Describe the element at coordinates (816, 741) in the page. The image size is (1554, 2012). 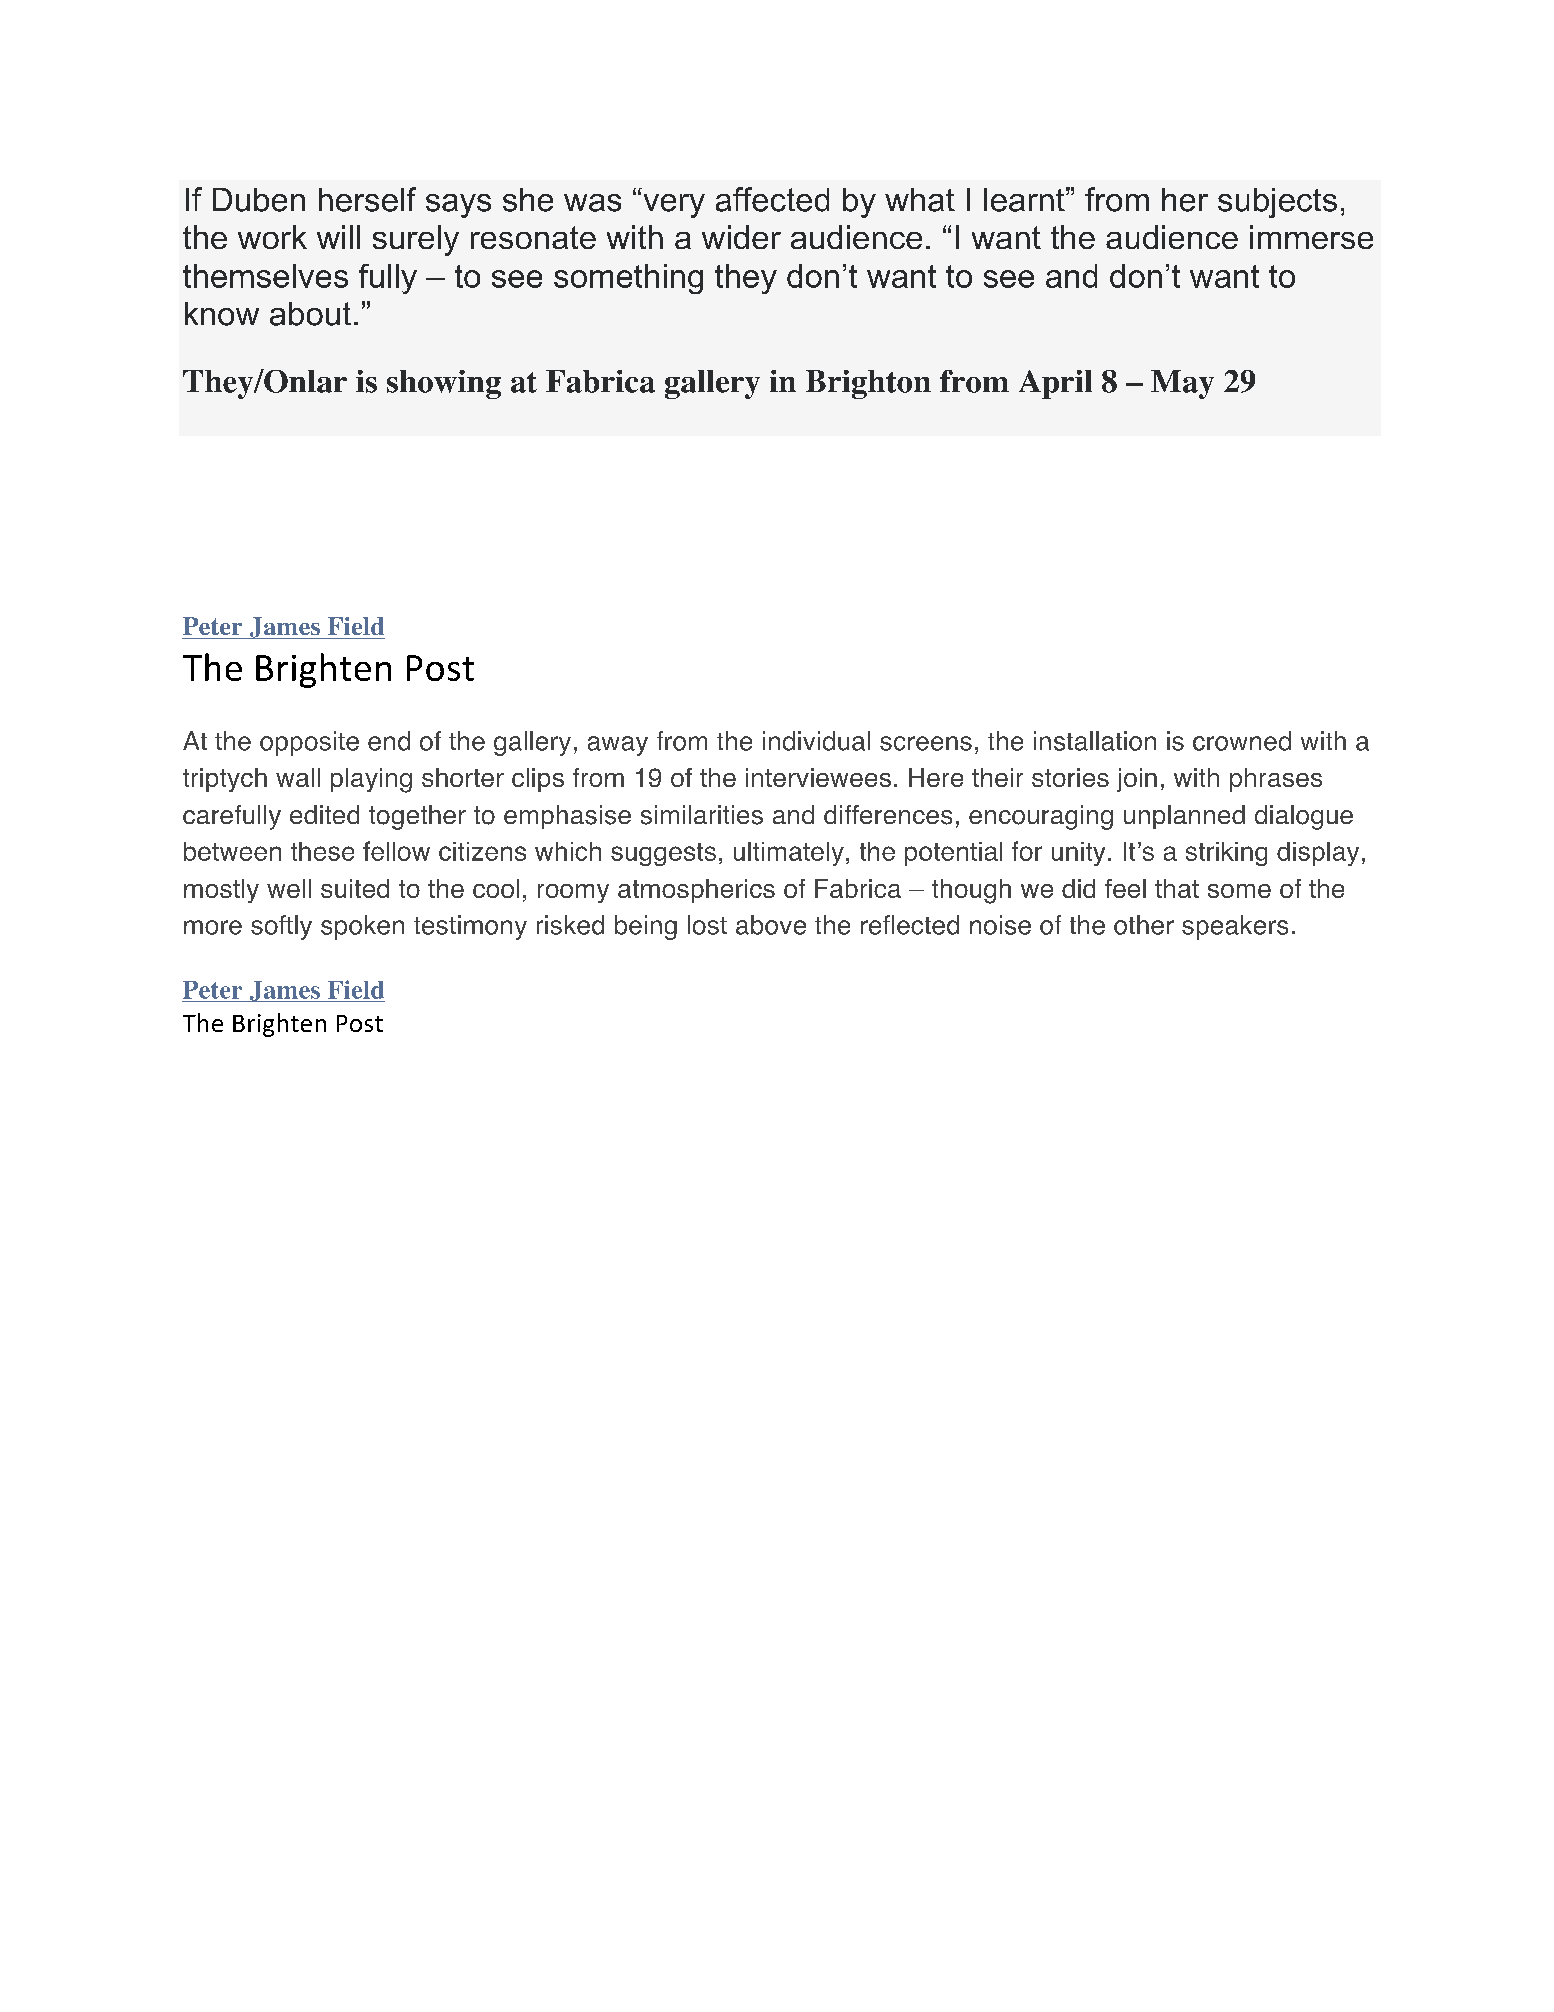
I see `individual` at that location.
